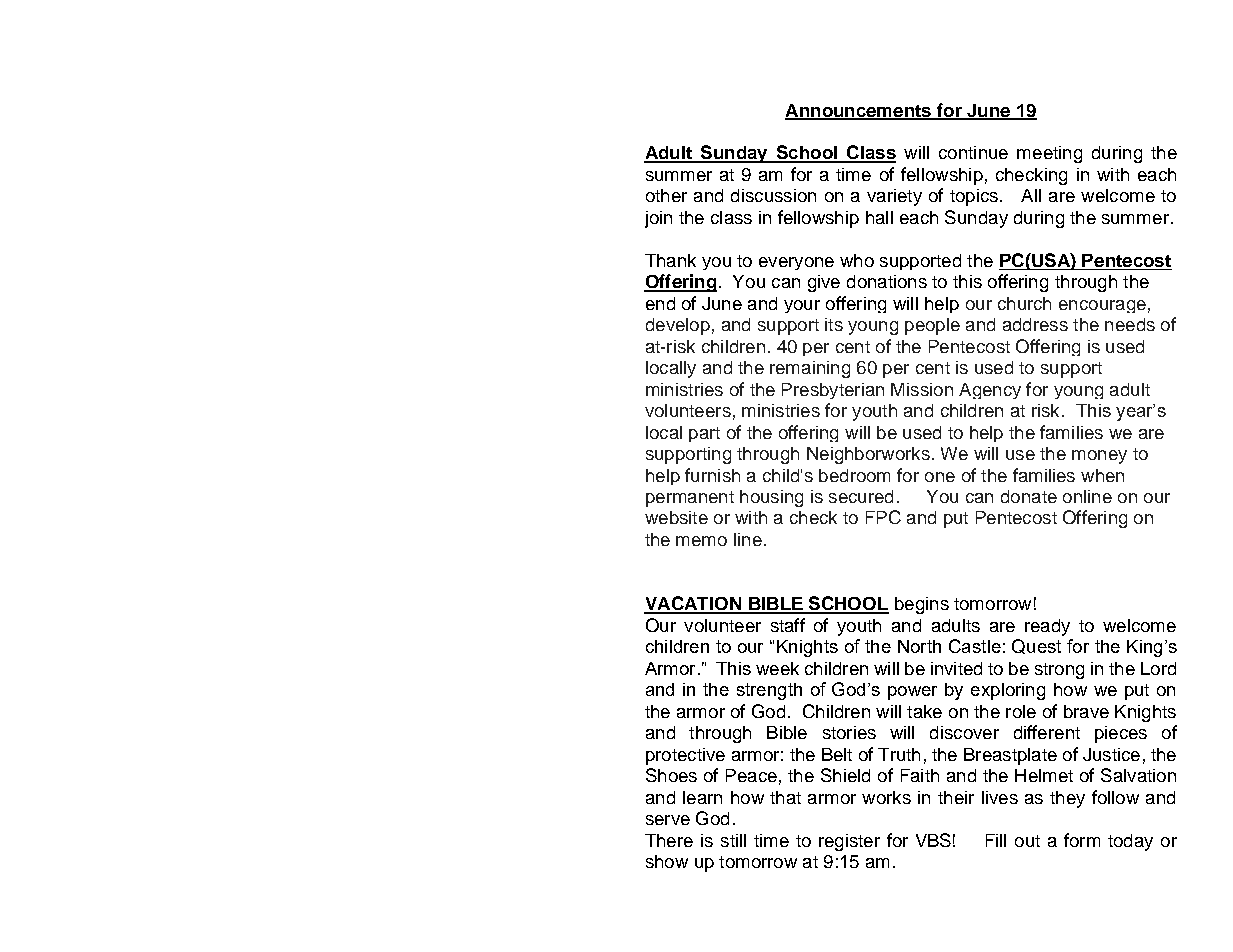 The width and height of the screenshot is (1233, 952). I want to click on VACATION, so click(694, 604).
